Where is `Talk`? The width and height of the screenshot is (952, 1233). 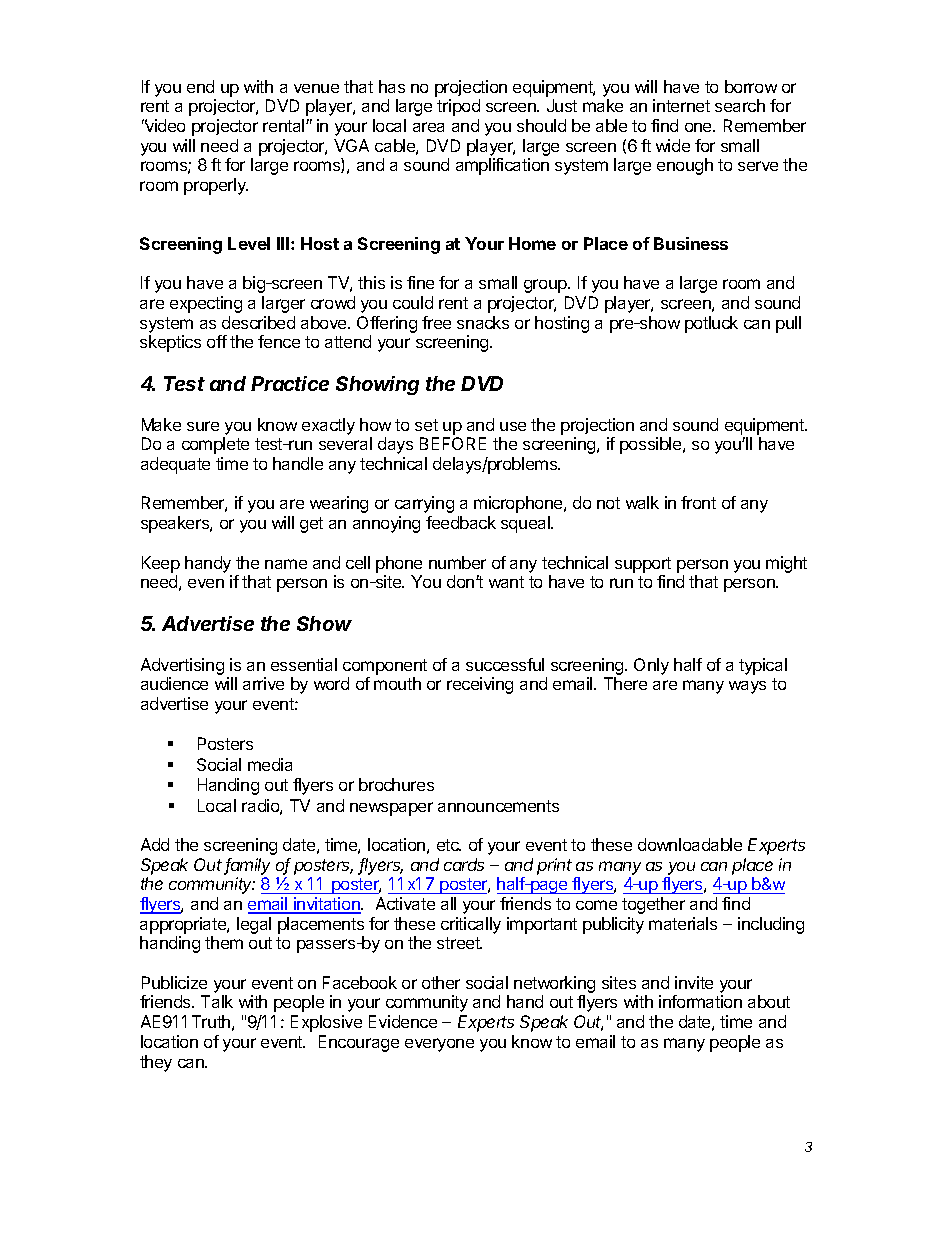 Talk is located at coordinates (217, 1001).
